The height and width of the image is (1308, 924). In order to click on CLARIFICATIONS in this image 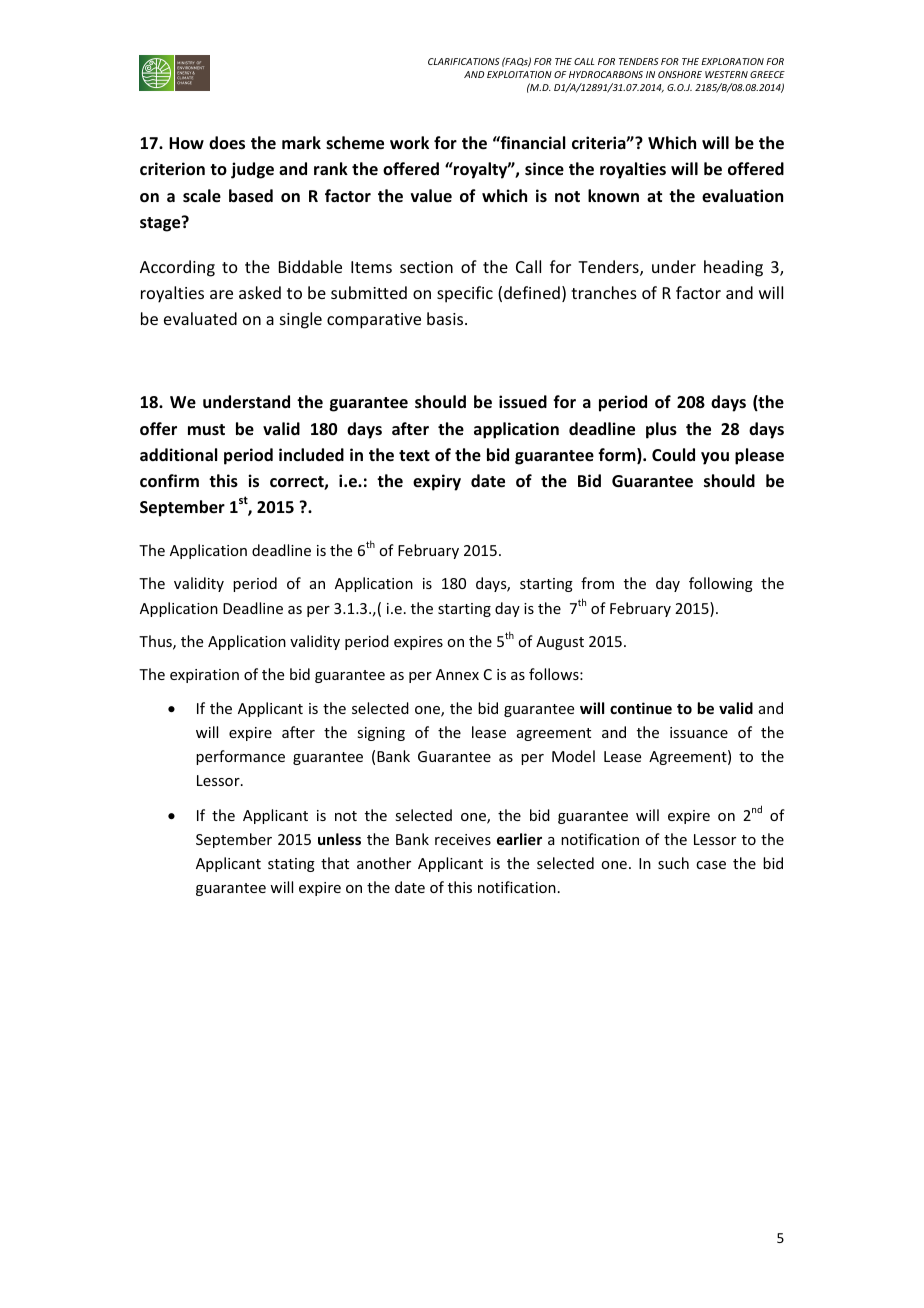, I will do `click(464, 61)`.
